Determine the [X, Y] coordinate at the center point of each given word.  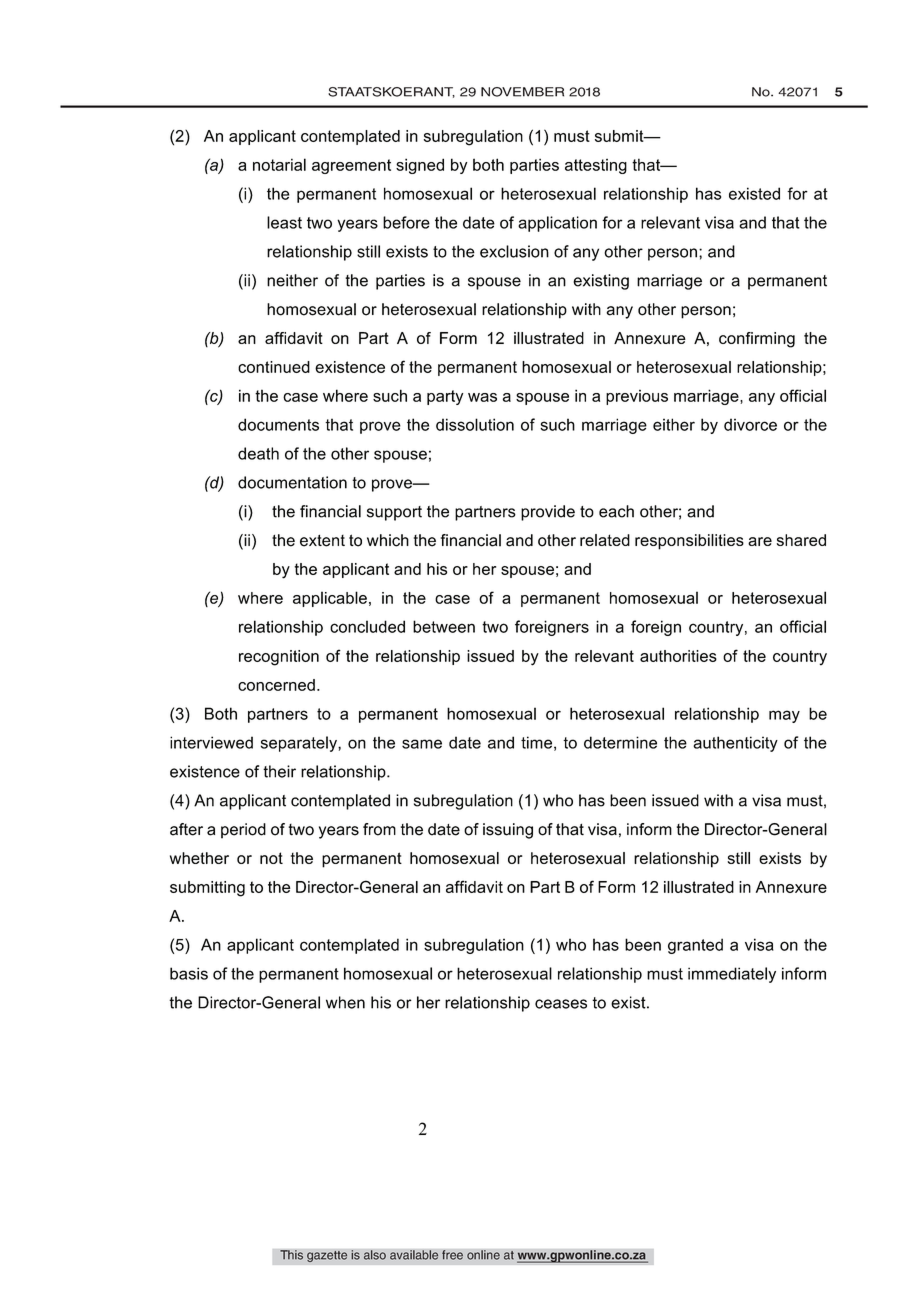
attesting [596, 166]
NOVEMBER [522, 92]
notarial [279, 164]
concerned [276, 685]
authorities [678, 656]
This [291, 1255]
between [444, 626]
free [452, 1255]
